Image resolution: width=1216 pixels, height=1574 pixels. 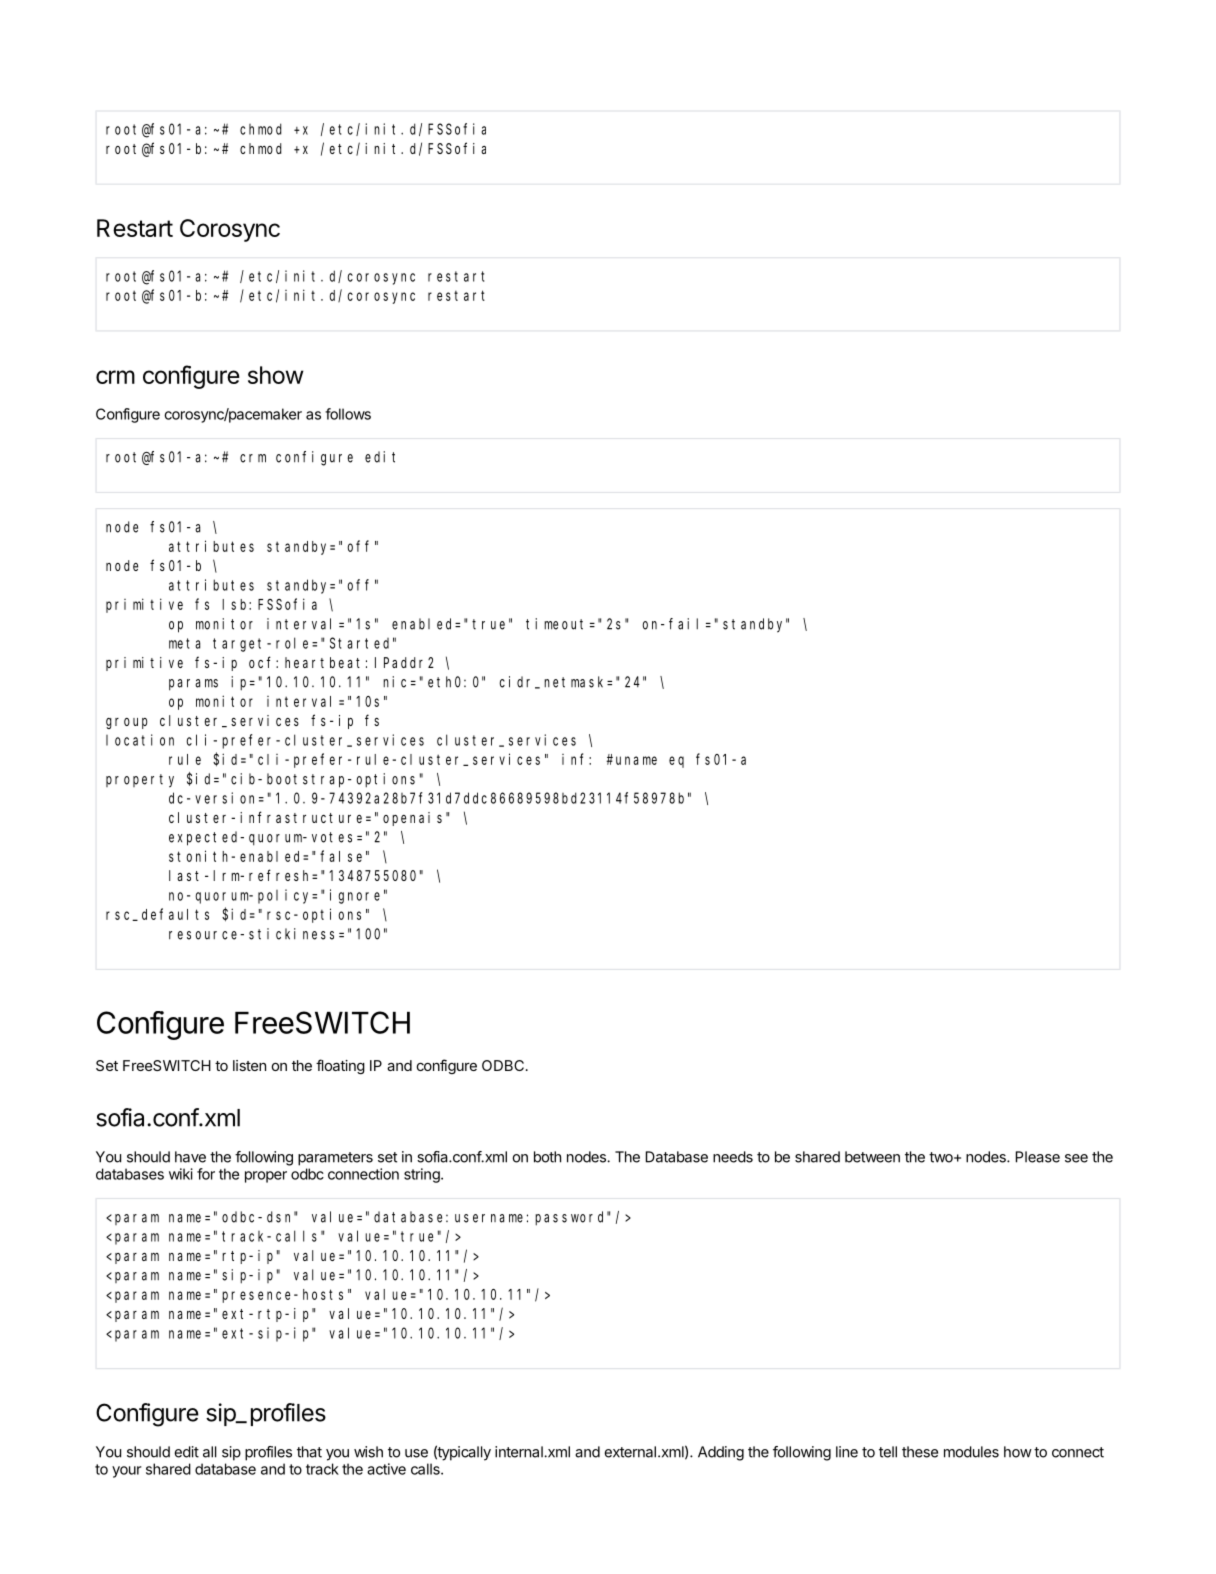 What do you see at coordinates (942, 1157) in the image?
I see `two` at bounding box center [942, 1157].
